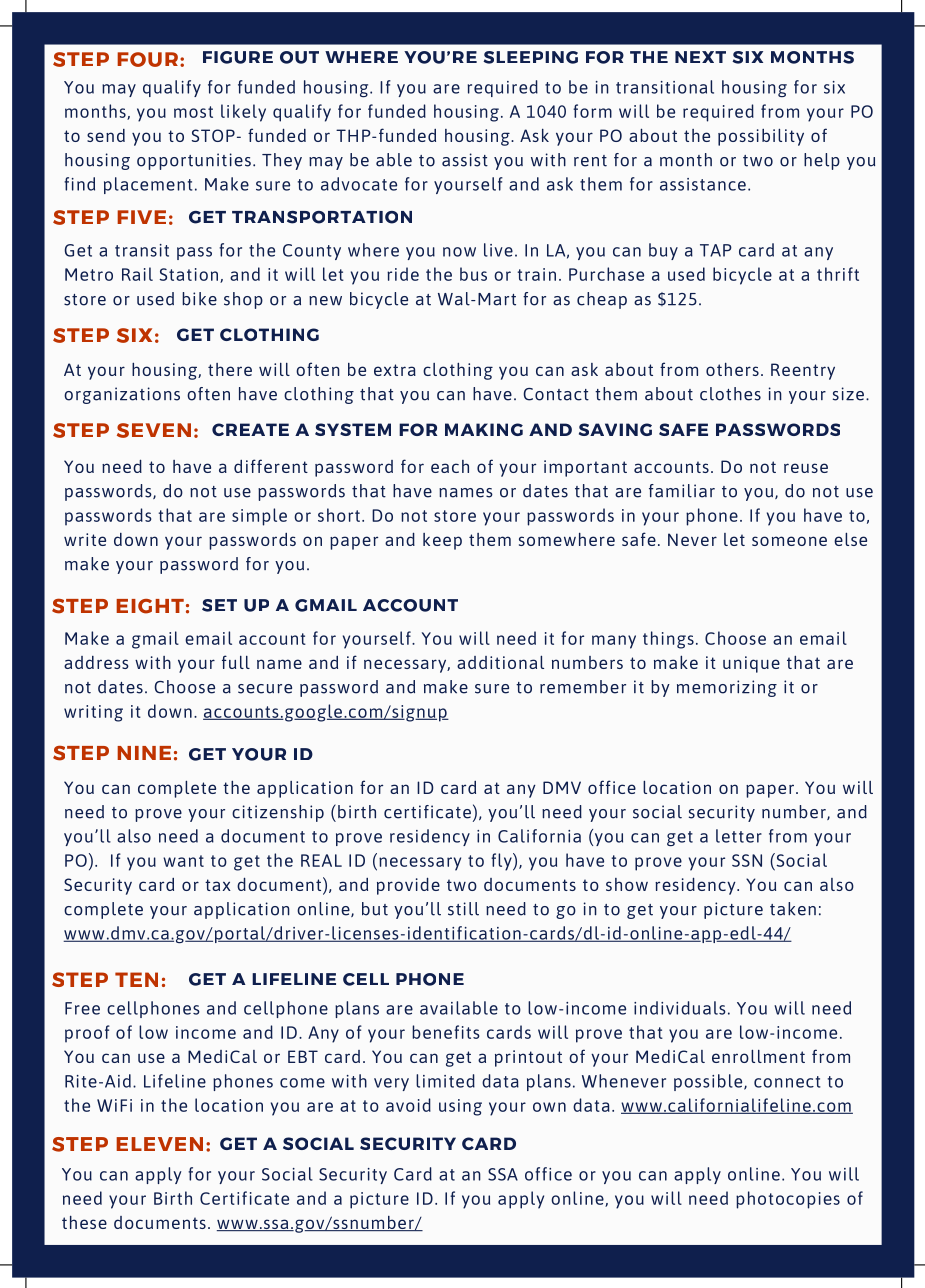  I want to click on most, so click(193, 112).
